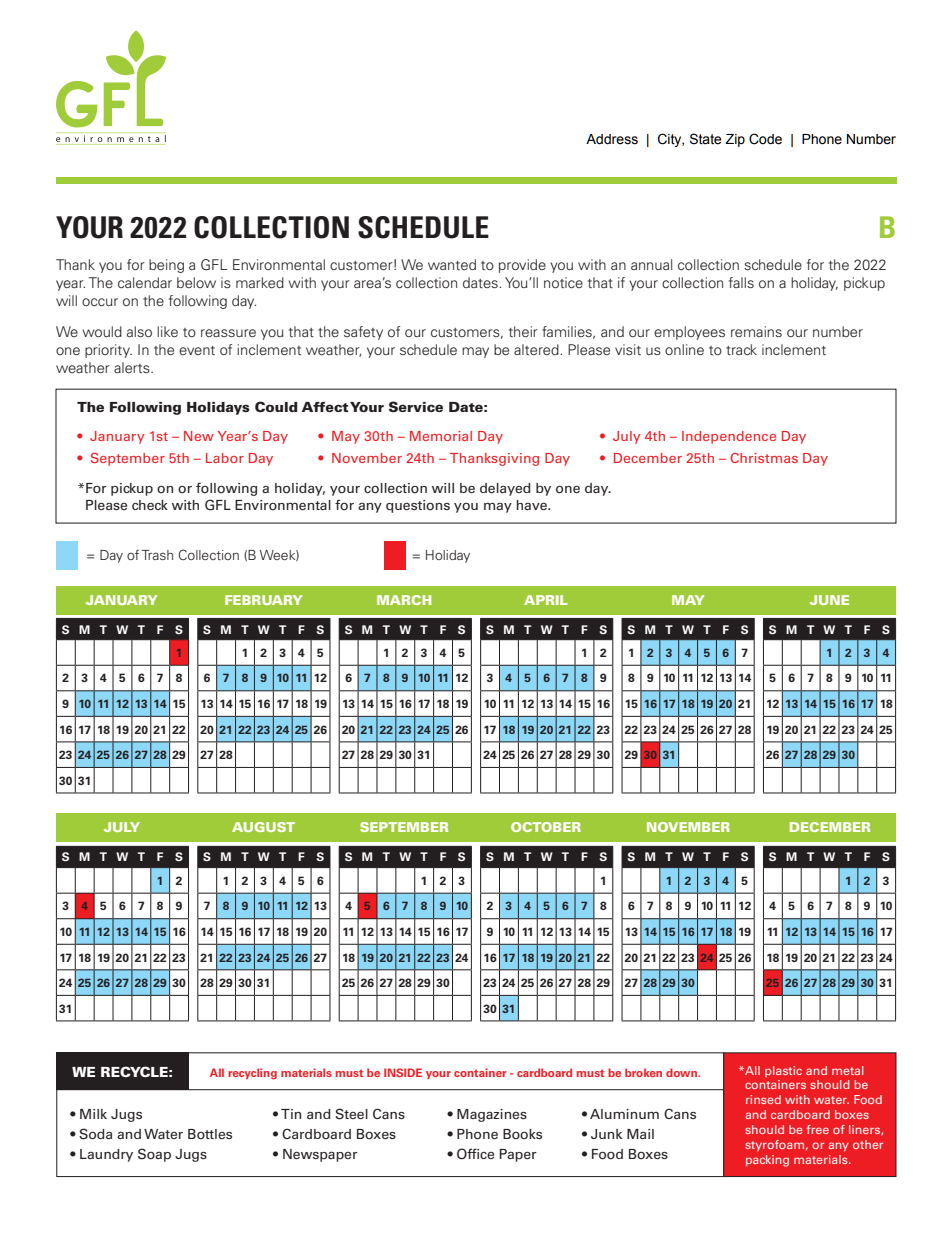 Image resolution: width=952 pixels, height=1233 pixels. What do you see at coordinates (829, 600) in the screenshot?
I see `JUNE` at bounding box center [829, 600].
